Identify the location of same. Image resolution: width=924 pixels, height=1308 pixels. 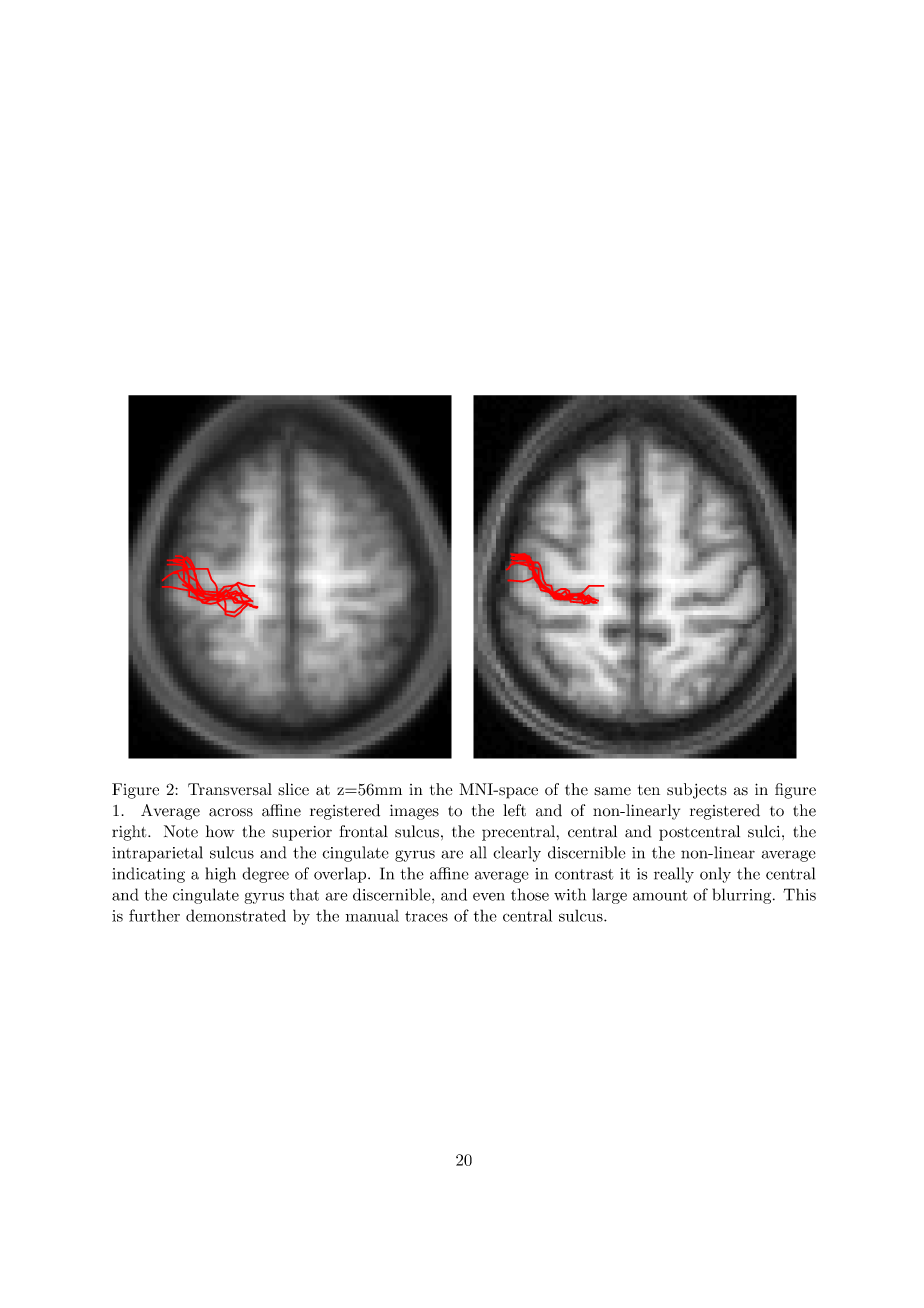
(612, 791).
